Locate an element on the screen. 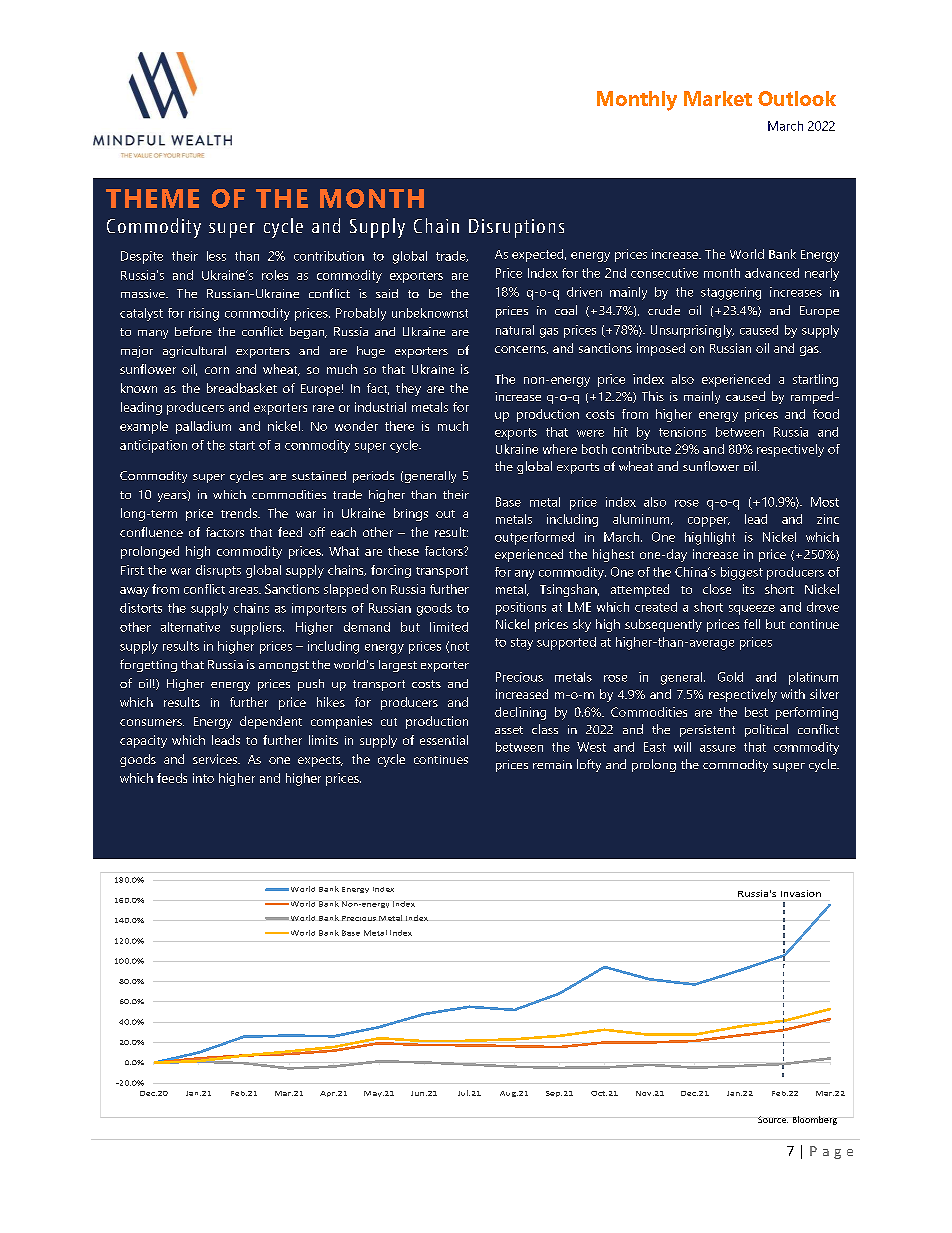  essential is located at coordinates (444, 740).
